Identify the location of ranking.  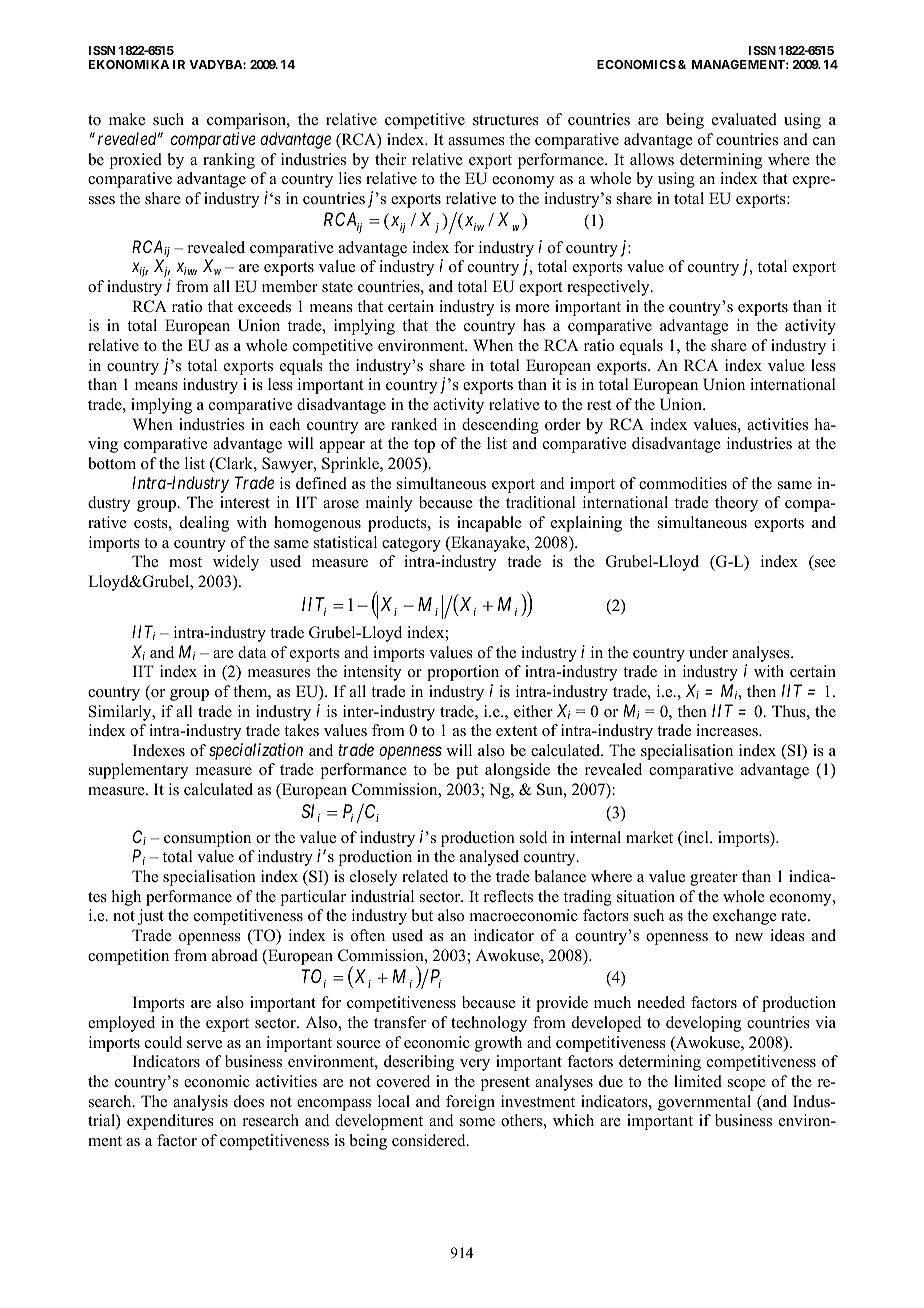
(229, 161).
